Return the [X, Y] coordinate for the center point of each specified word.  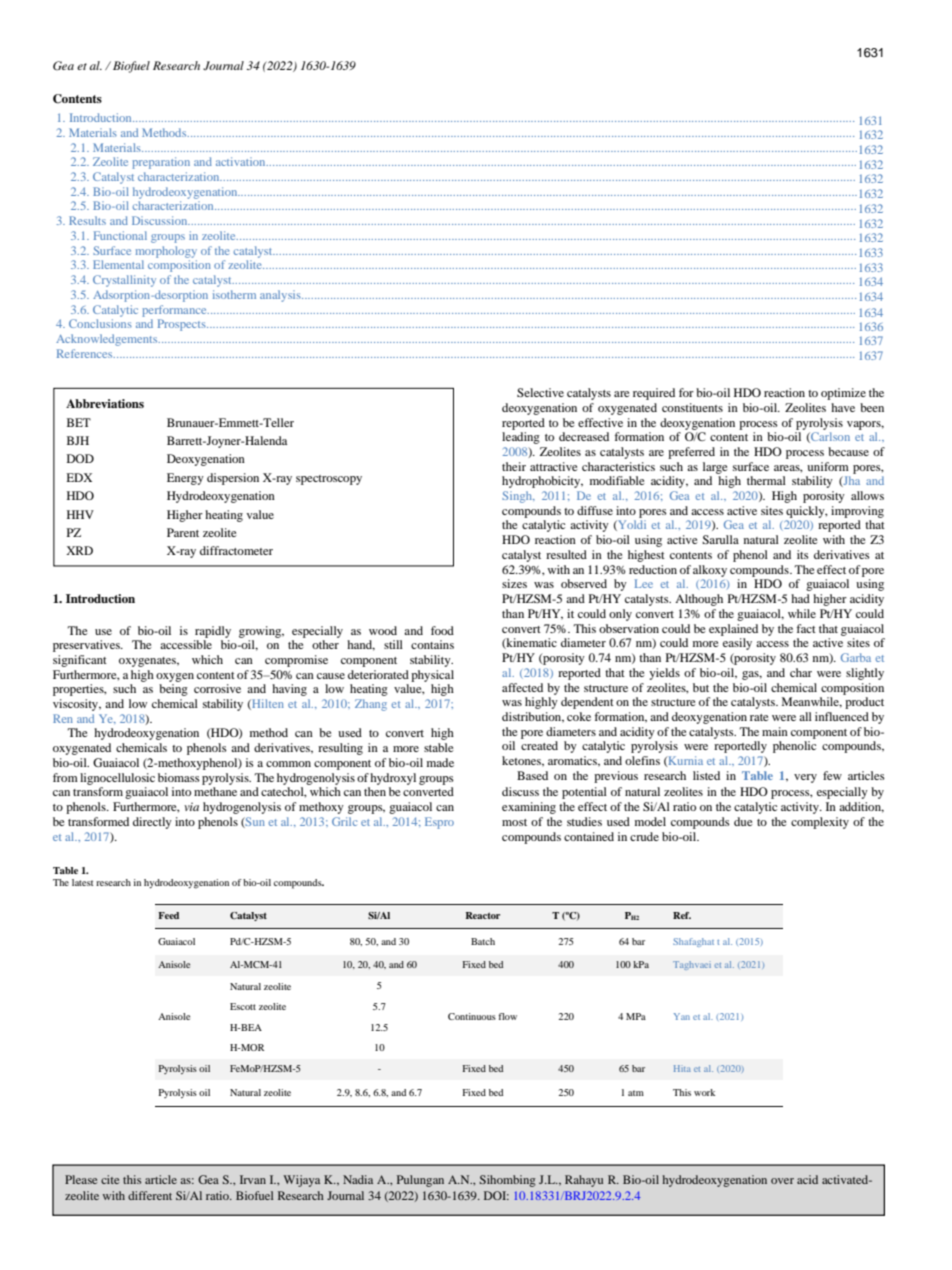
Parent [183, 532]
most [514, 822]
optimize [843, 394]
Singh [518, 497]
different [150, 1195]
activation [242, 161]
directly [152, 823]
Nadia [358, 1179]
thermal [766, 480]
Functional [120, 235]
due [743, 821]
